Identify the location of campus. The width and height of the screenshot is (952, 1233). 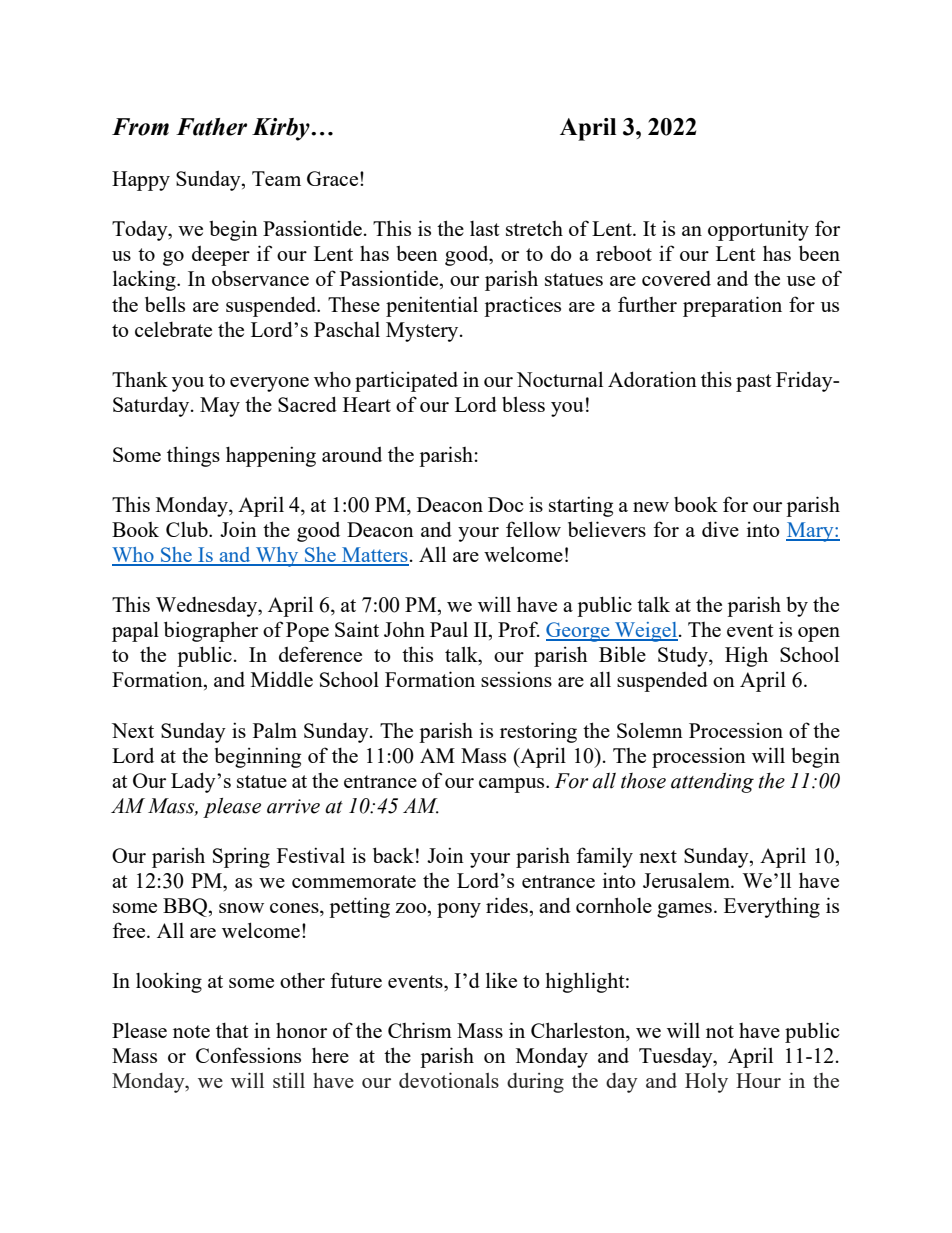
(513, 785).
